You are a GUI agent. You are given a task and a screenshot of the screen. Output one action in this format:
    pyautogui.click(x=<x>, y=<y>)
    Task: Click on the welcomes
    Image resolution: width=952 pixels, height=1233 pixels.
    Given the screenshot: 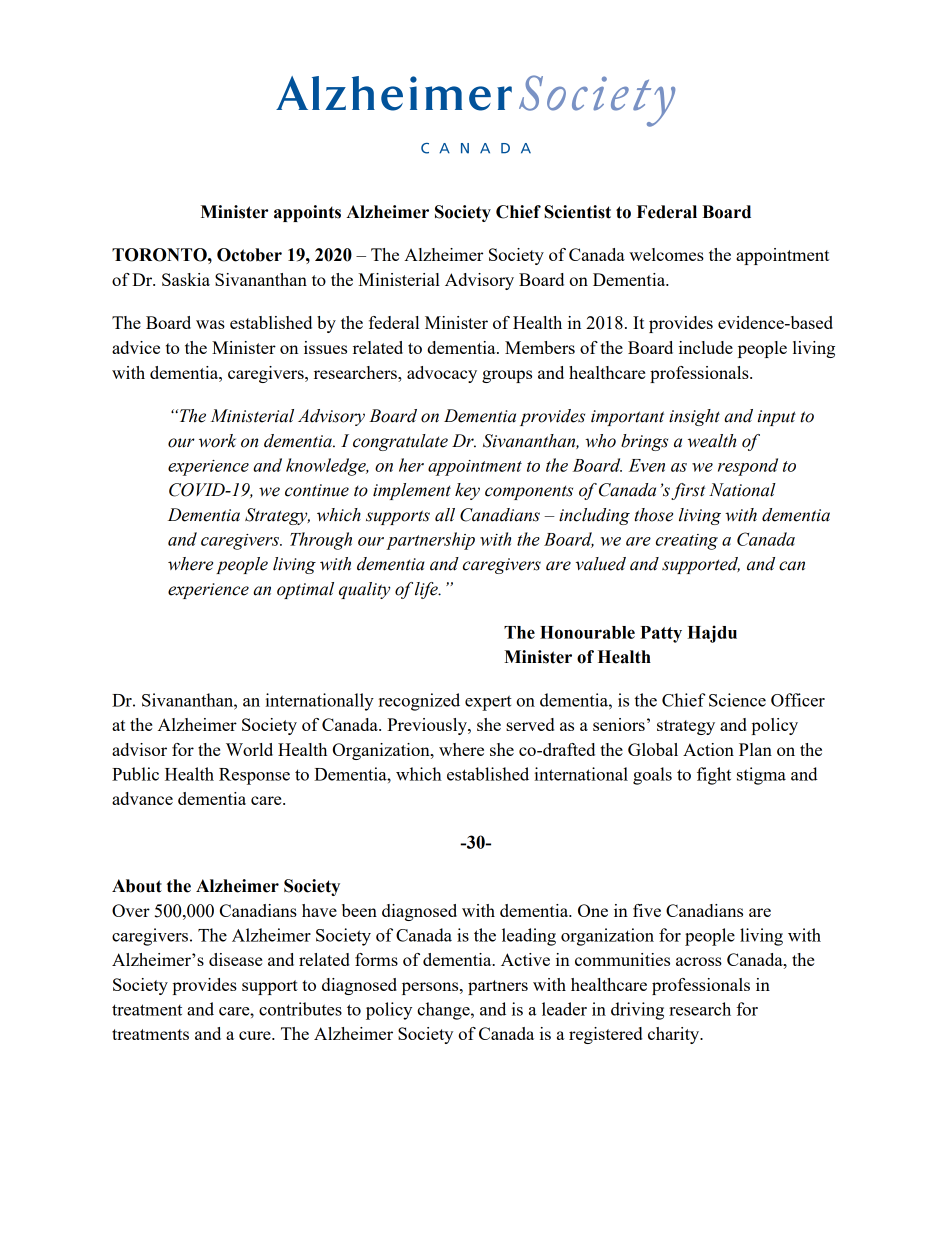 What is the action you would take?
    pyautogui.click(x=666, y=254)
